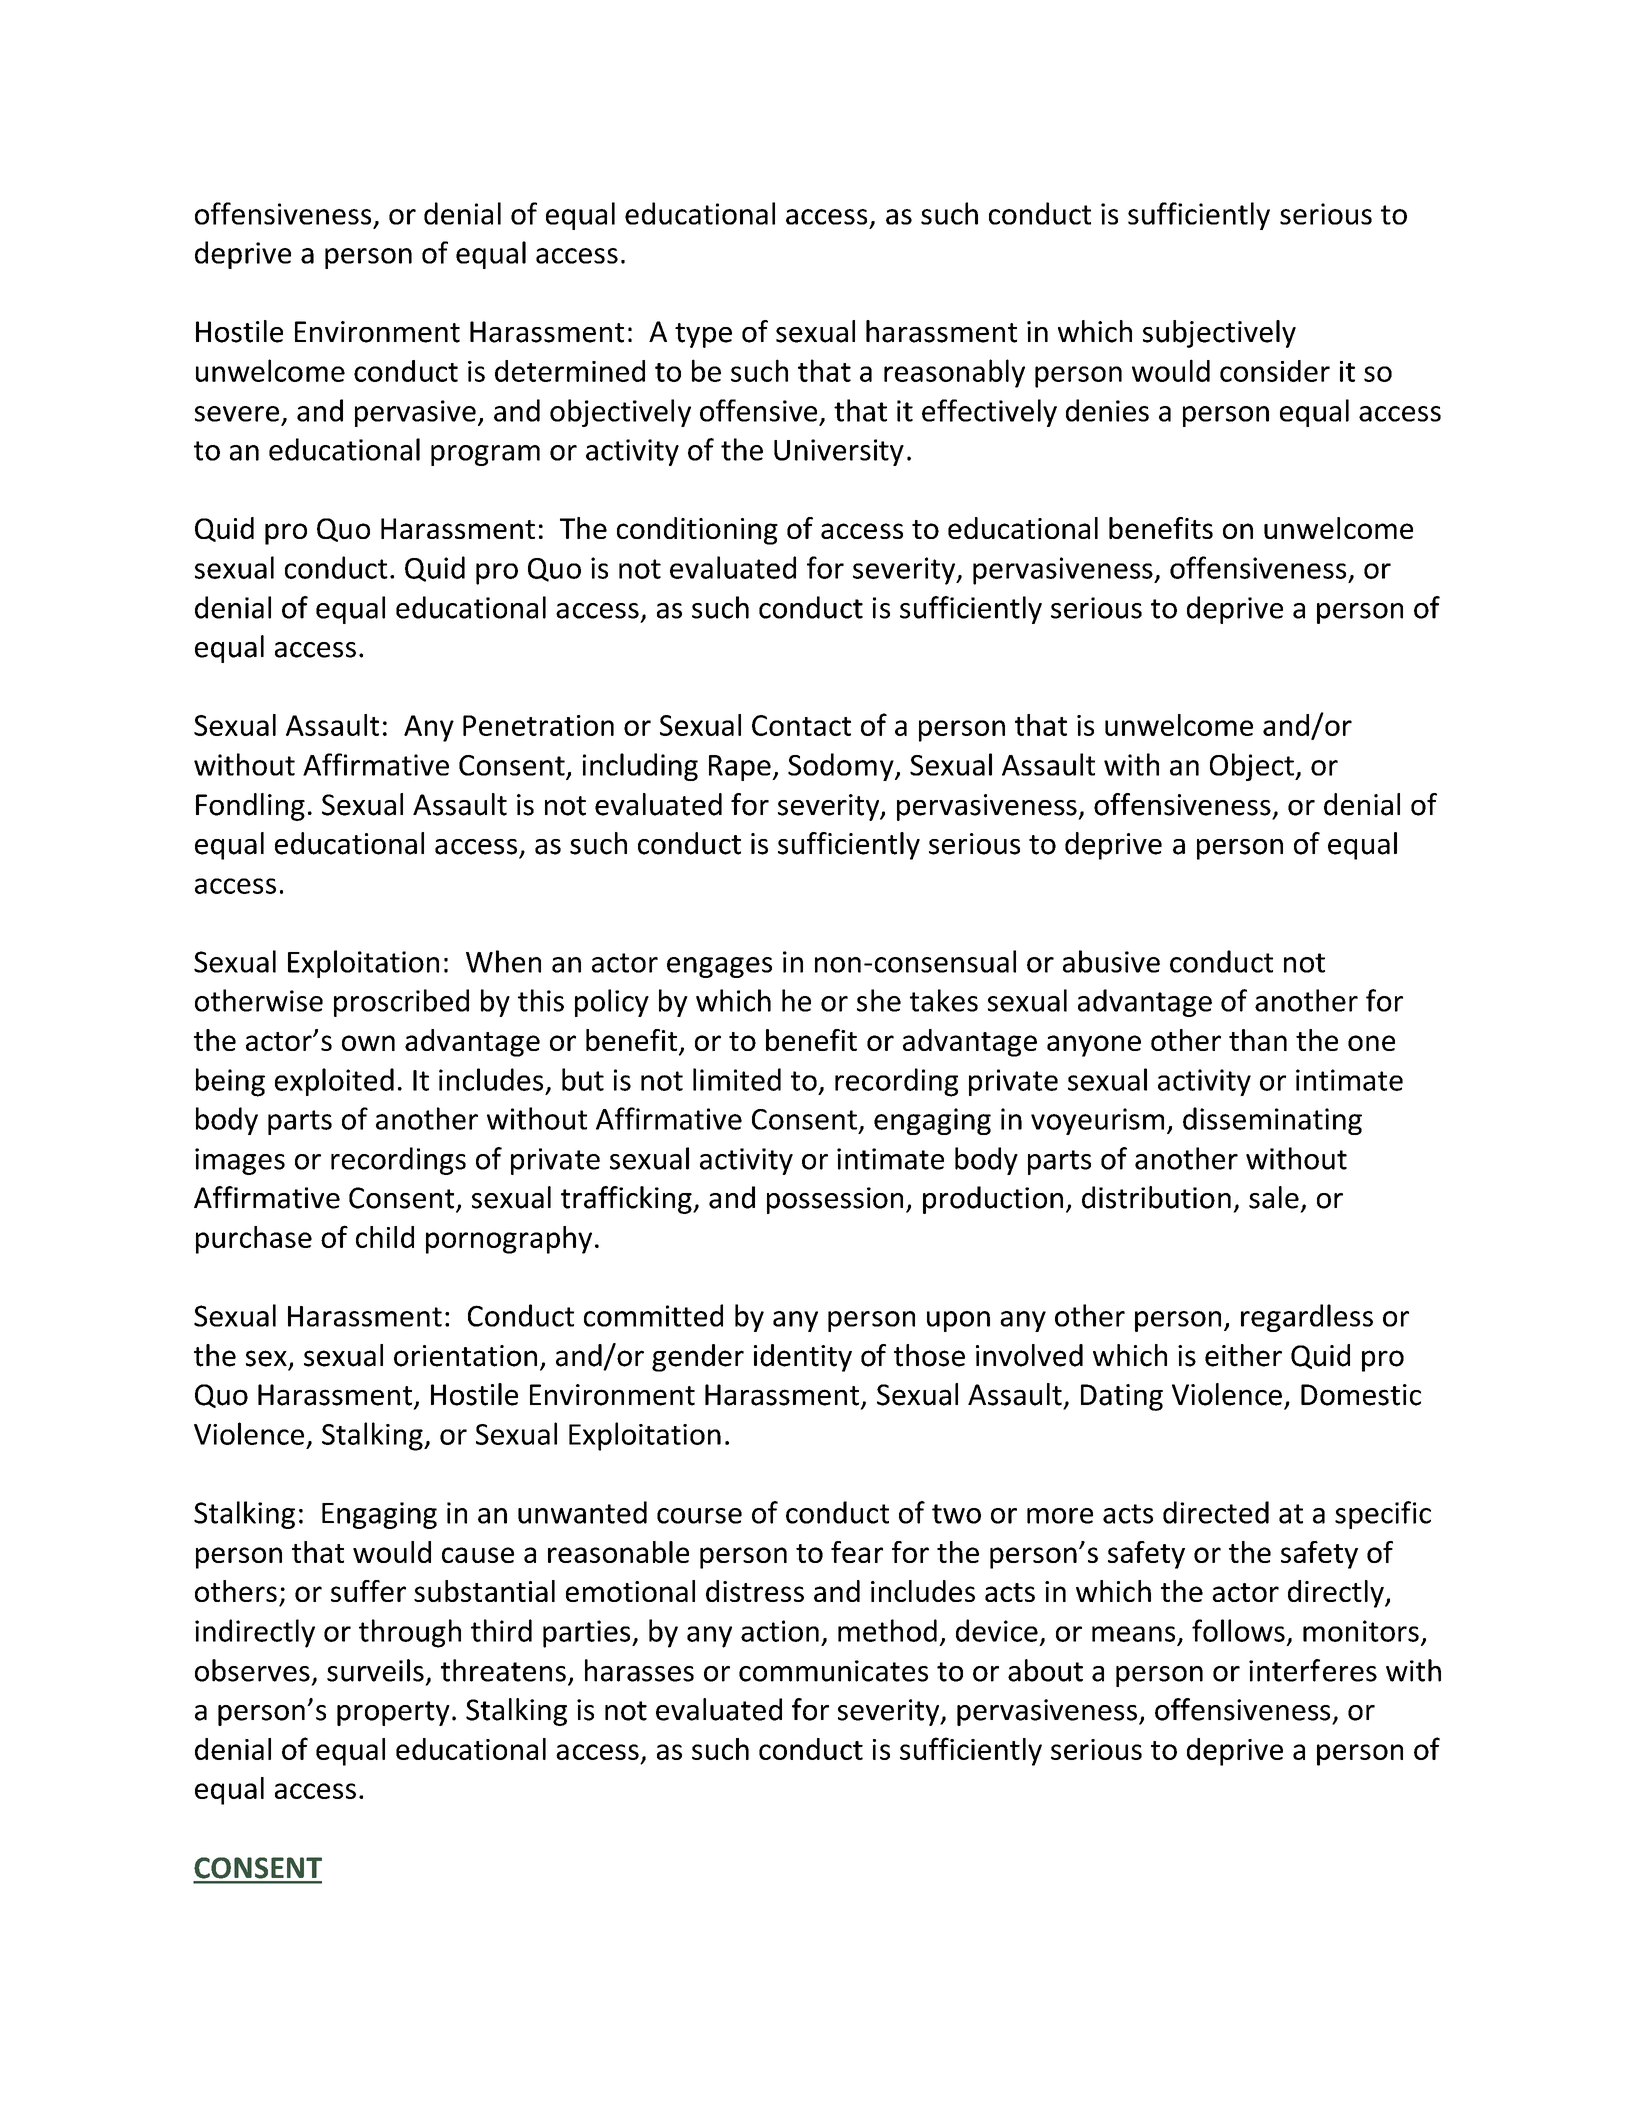 The width and height of the document is (1644, 2128). What do you see at coordinates (833, 1671) in the document?
I see `communicates` at bounding box center [833, 1671].
